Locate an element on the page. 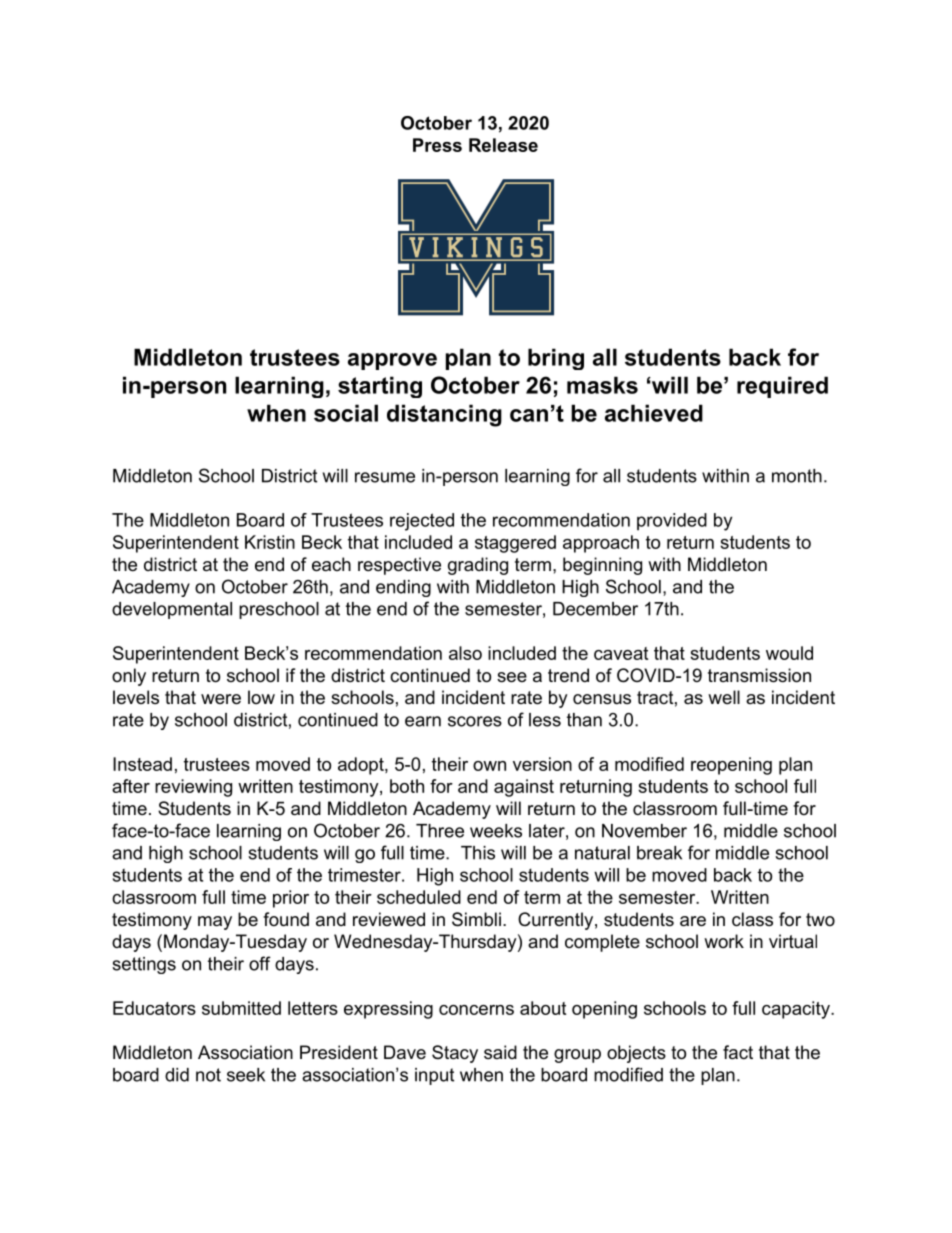 The height and width of the page is (1233, 952). distancing is located at coordinates (444, 415).
